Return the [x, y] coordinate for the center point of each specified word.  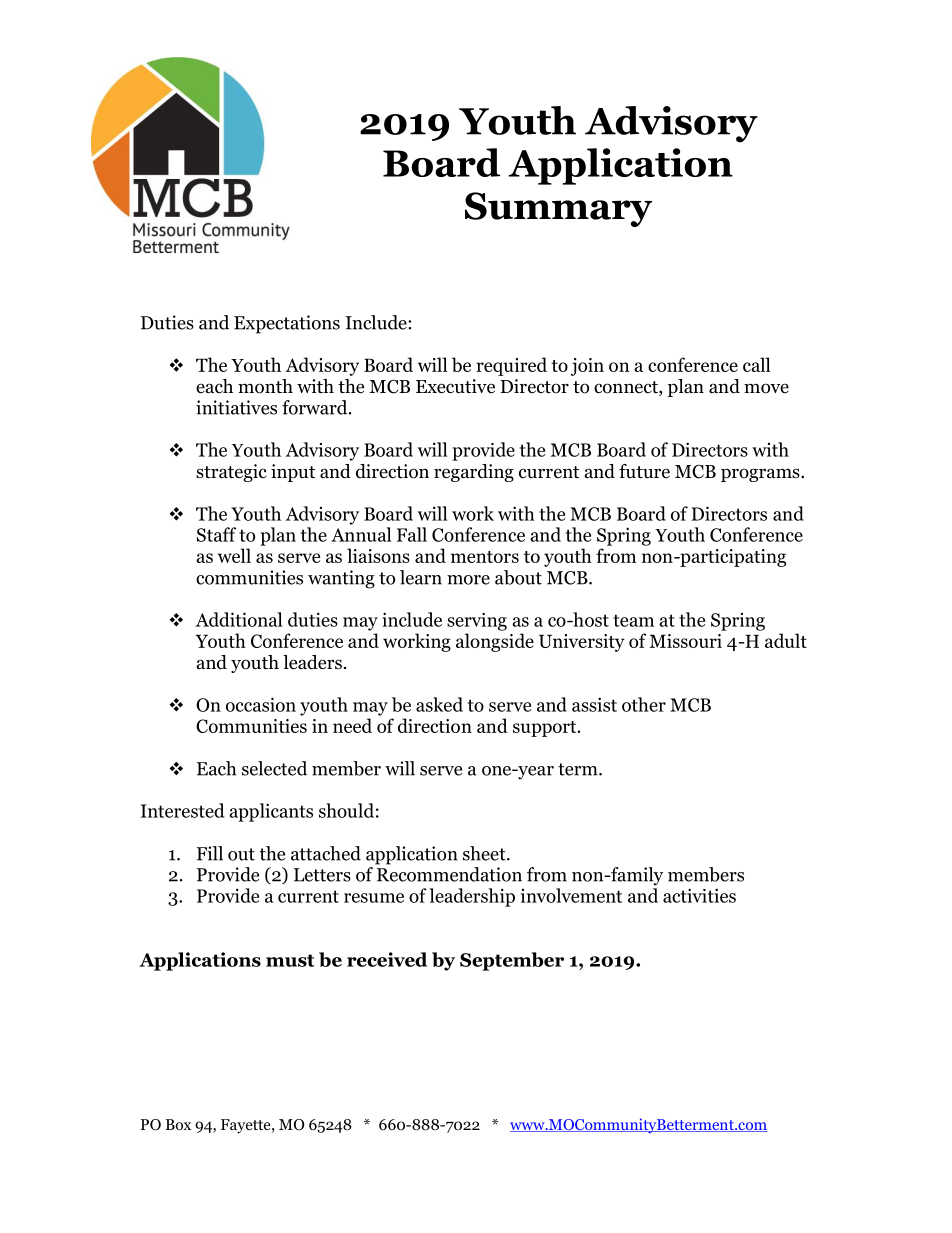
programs [761, 475]
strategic [231, 473]
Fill [210, 853]
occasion [261, 704]
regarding [474, 473]
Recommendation [449, 874]
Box [178, 1125]
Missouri [685, 641]
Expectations [287, 324]
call [757, 364]
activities [699, 895]
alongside [495, 642]
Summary [558, 209]
